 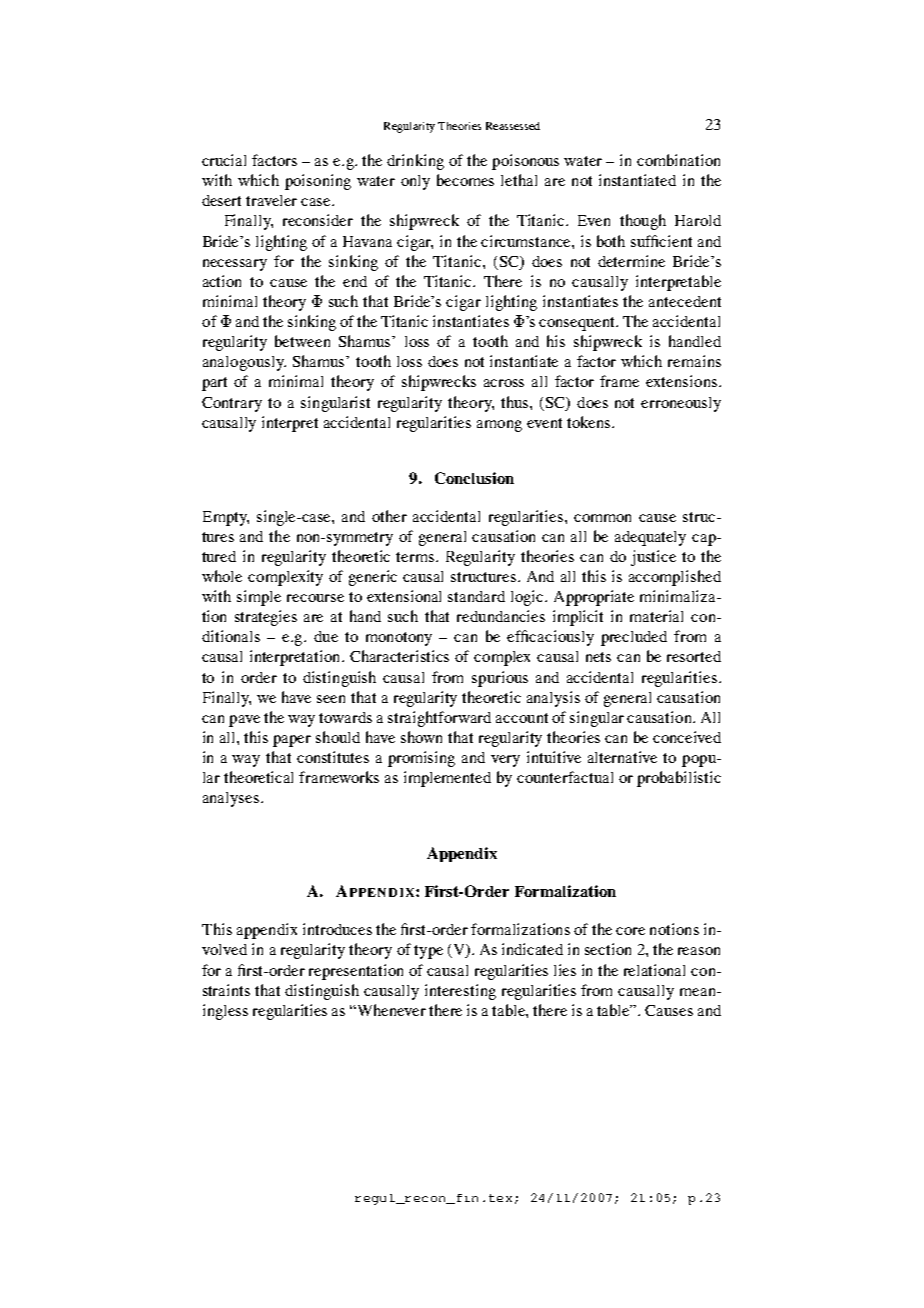 I want to click on interesting, so click(x=460, y=992).
